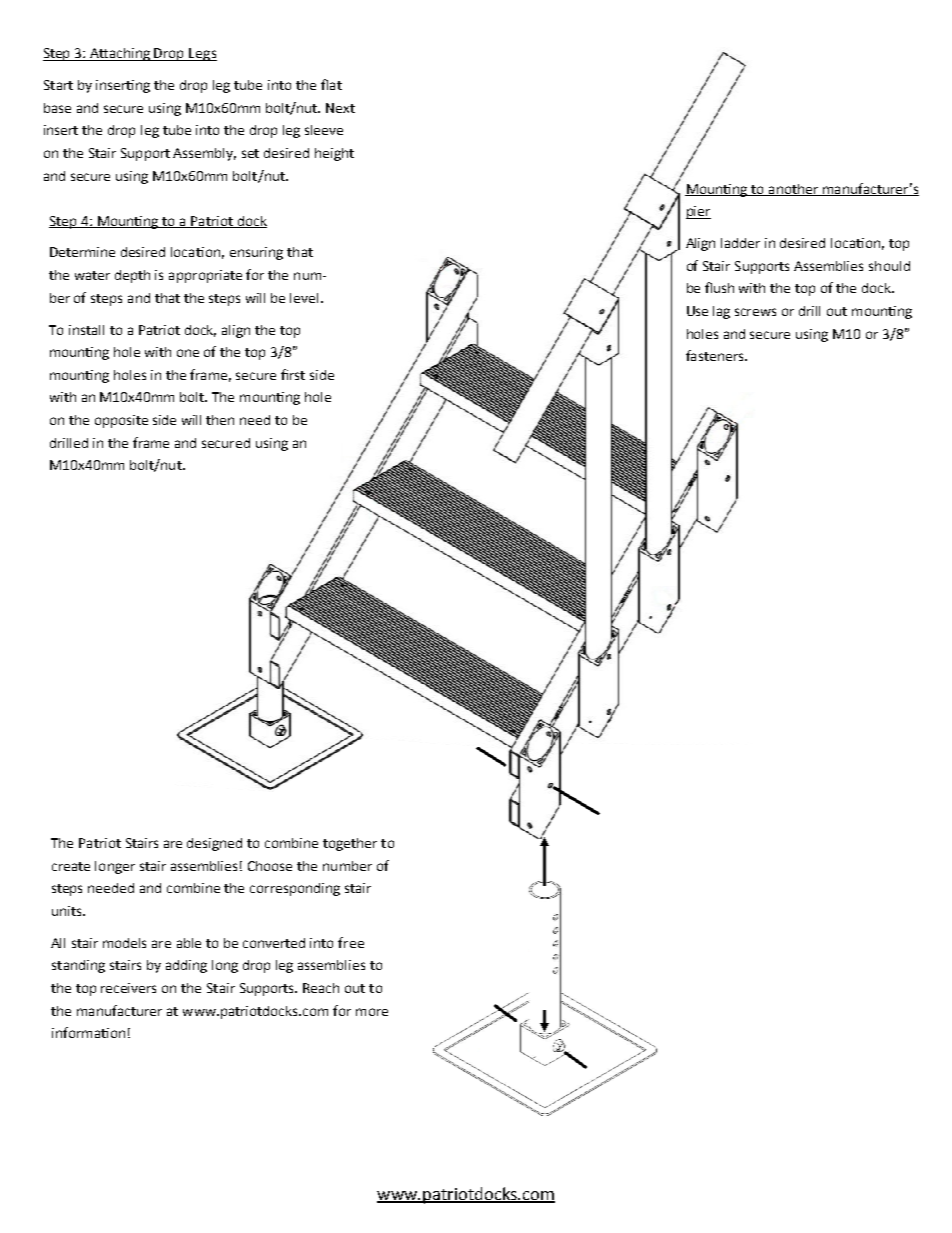 The image size is (952, 1233). Describe the element at coordinates (351, 942) in the screenshot. I see `free` at that location.
